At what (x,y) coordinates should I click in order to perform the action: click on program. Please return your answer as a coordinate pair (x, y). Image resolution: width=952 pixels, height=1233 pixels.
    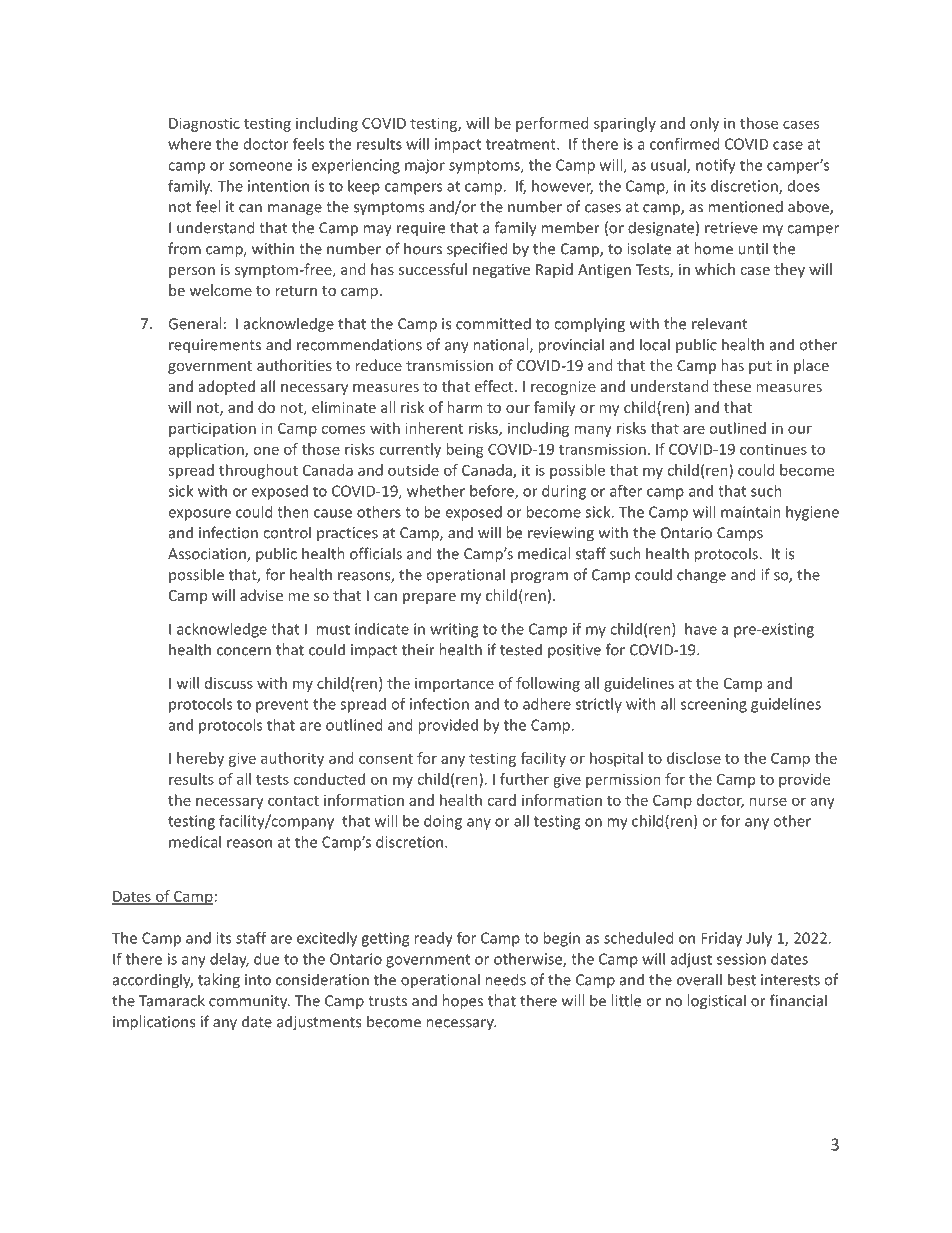
    Looking at the image, I should click on (539, 578).
